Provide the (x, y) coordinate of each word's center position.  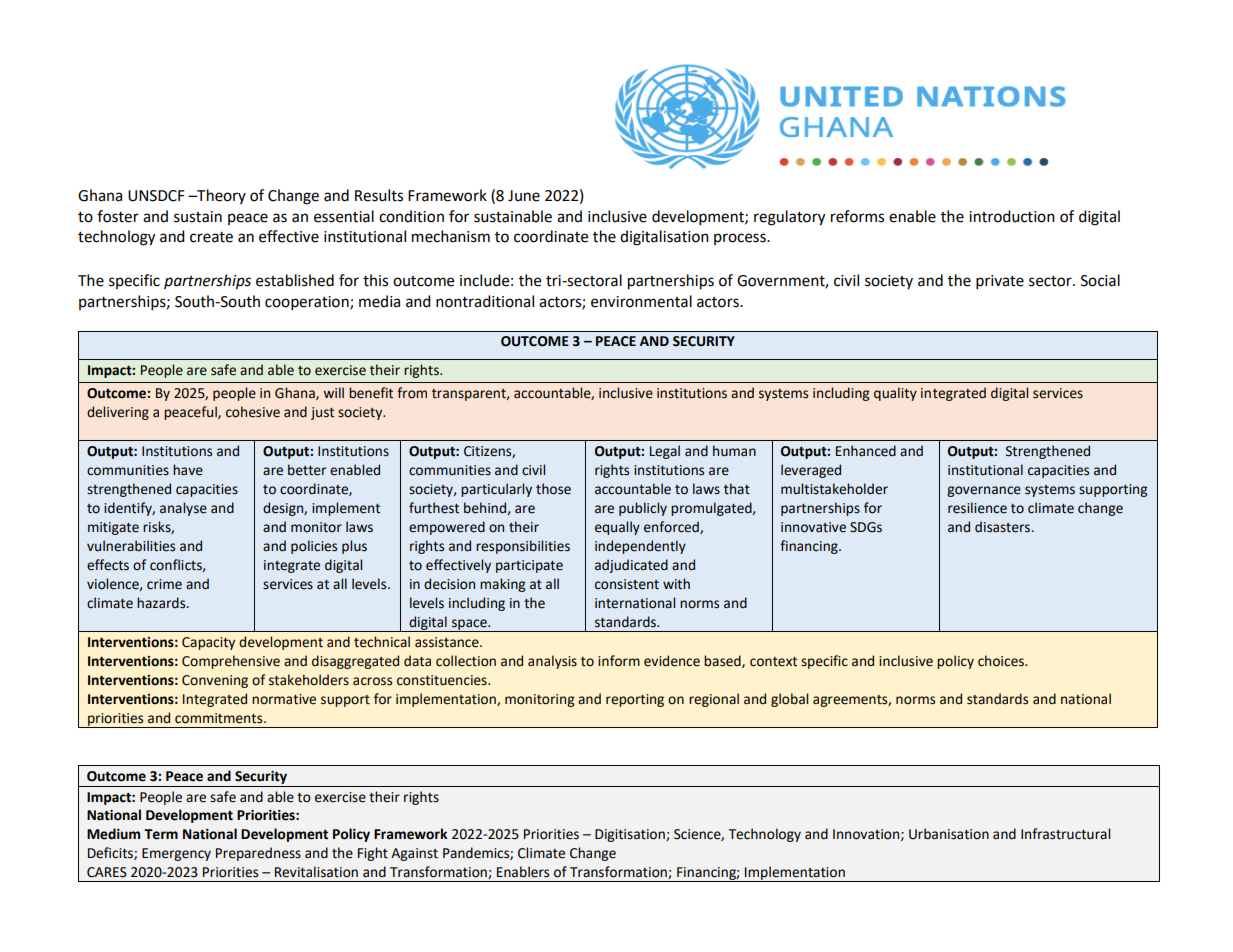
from (412, 393)
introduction (1012, 216)
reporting (635, 700)
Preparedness (258, 854)
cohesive (253, 412)
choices (1002, 661)
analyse (183, 509)
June (524, 196)
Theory (220, 196)
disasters (1004, 527)
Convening (215, 681)
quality (895, 394)
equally (617, 528)
